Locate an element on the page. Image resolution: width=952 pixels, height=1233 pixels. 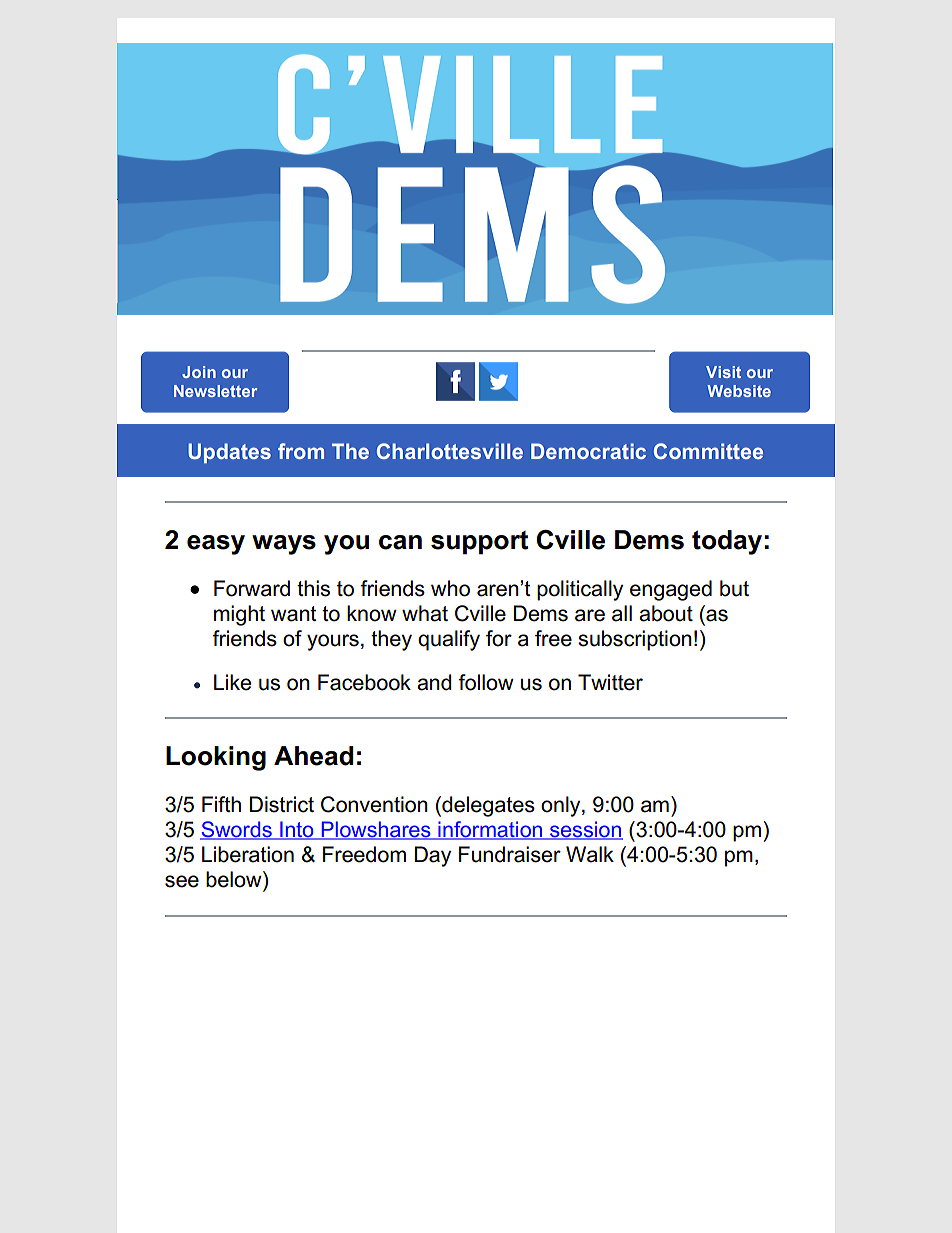
about is located at coordinates (666, 613).
